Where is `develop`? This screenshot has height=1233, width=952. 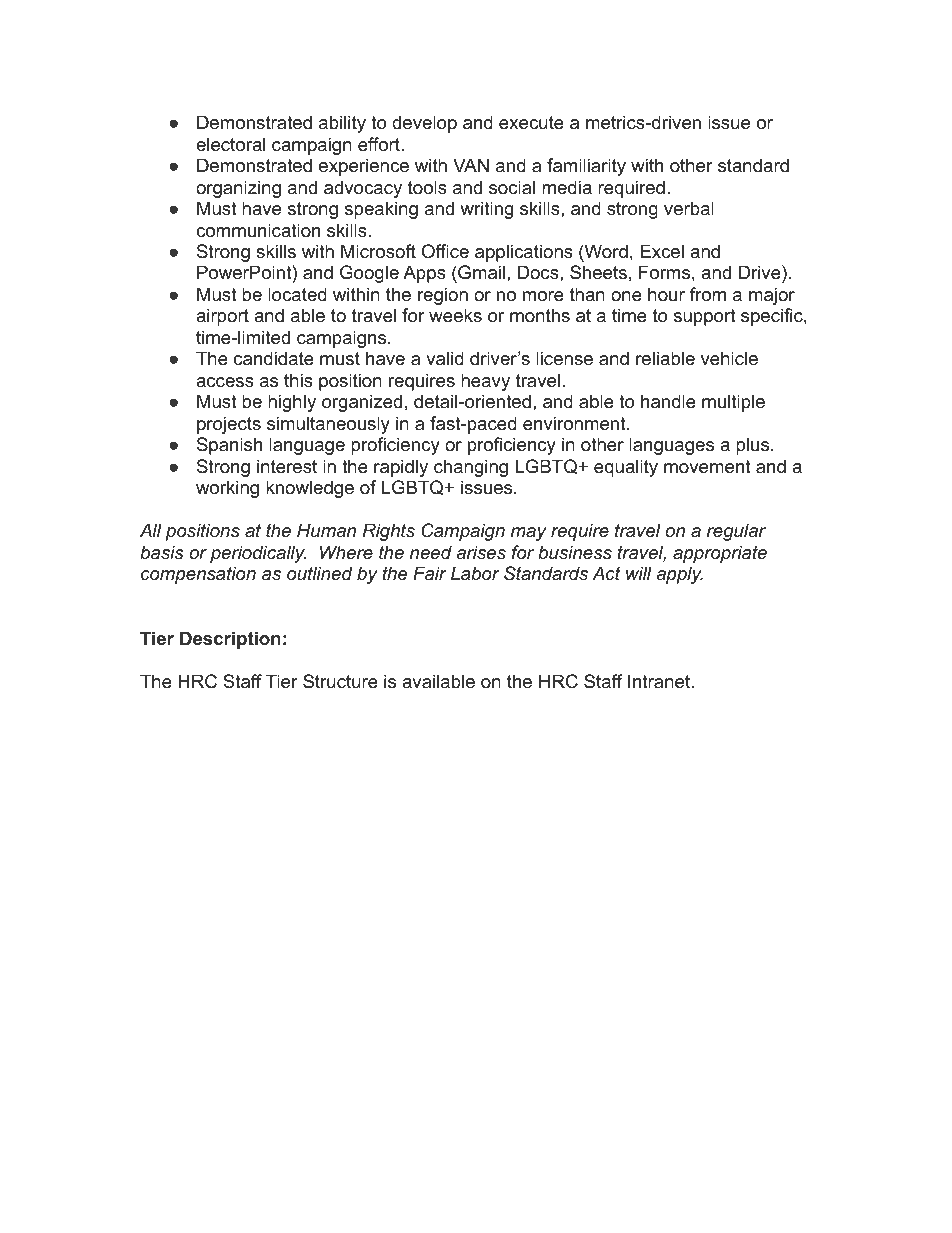
develop is located at coordinates (424, 124).
